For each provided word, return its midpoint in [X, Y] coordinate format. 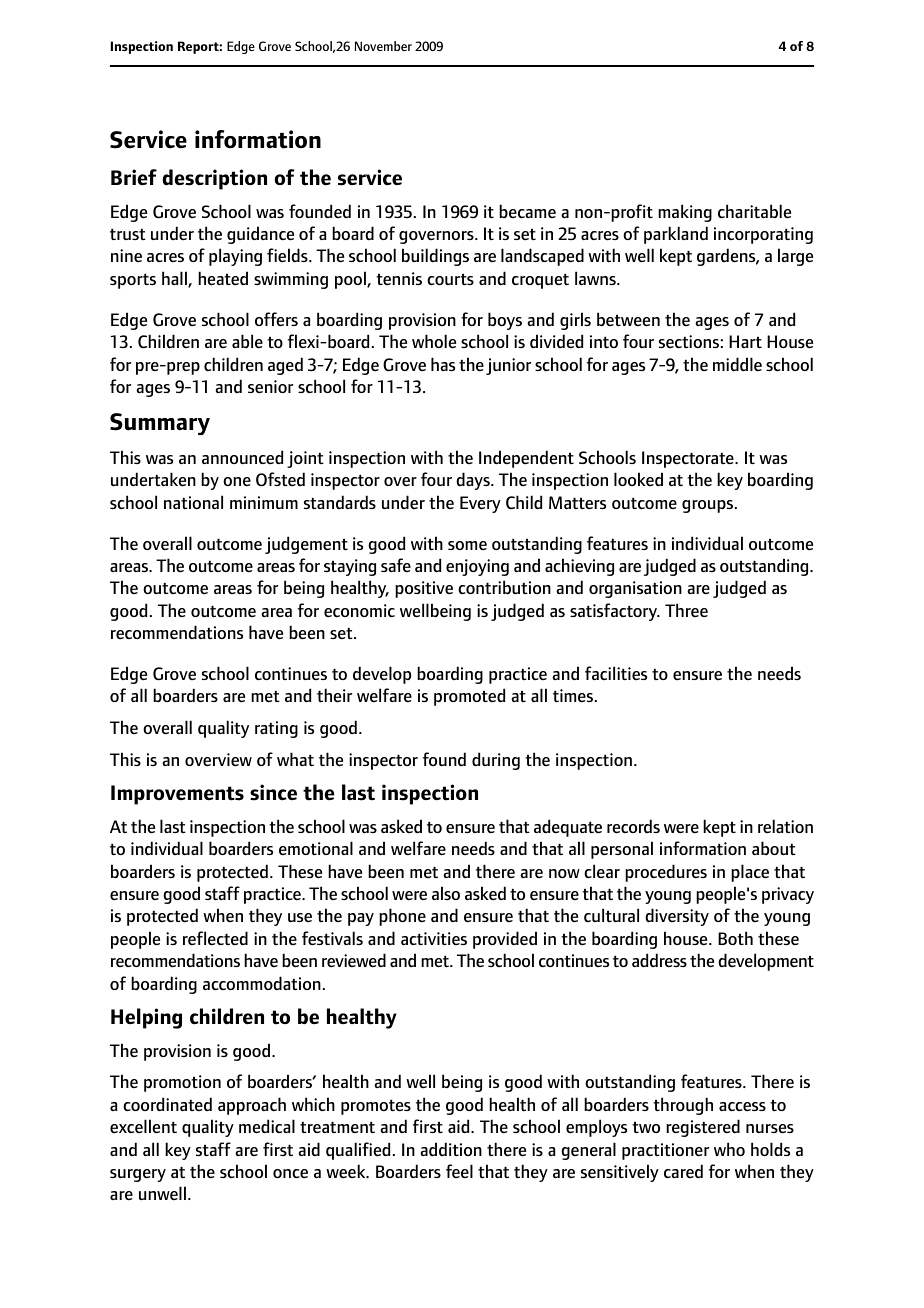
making [685, 213]
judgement [306, 545]
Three [686, 610]
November [383, 46]
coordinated [167, 1104]
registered [703, 1128]
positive [424, 589]
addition [451, 1149]
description [214, 179]
